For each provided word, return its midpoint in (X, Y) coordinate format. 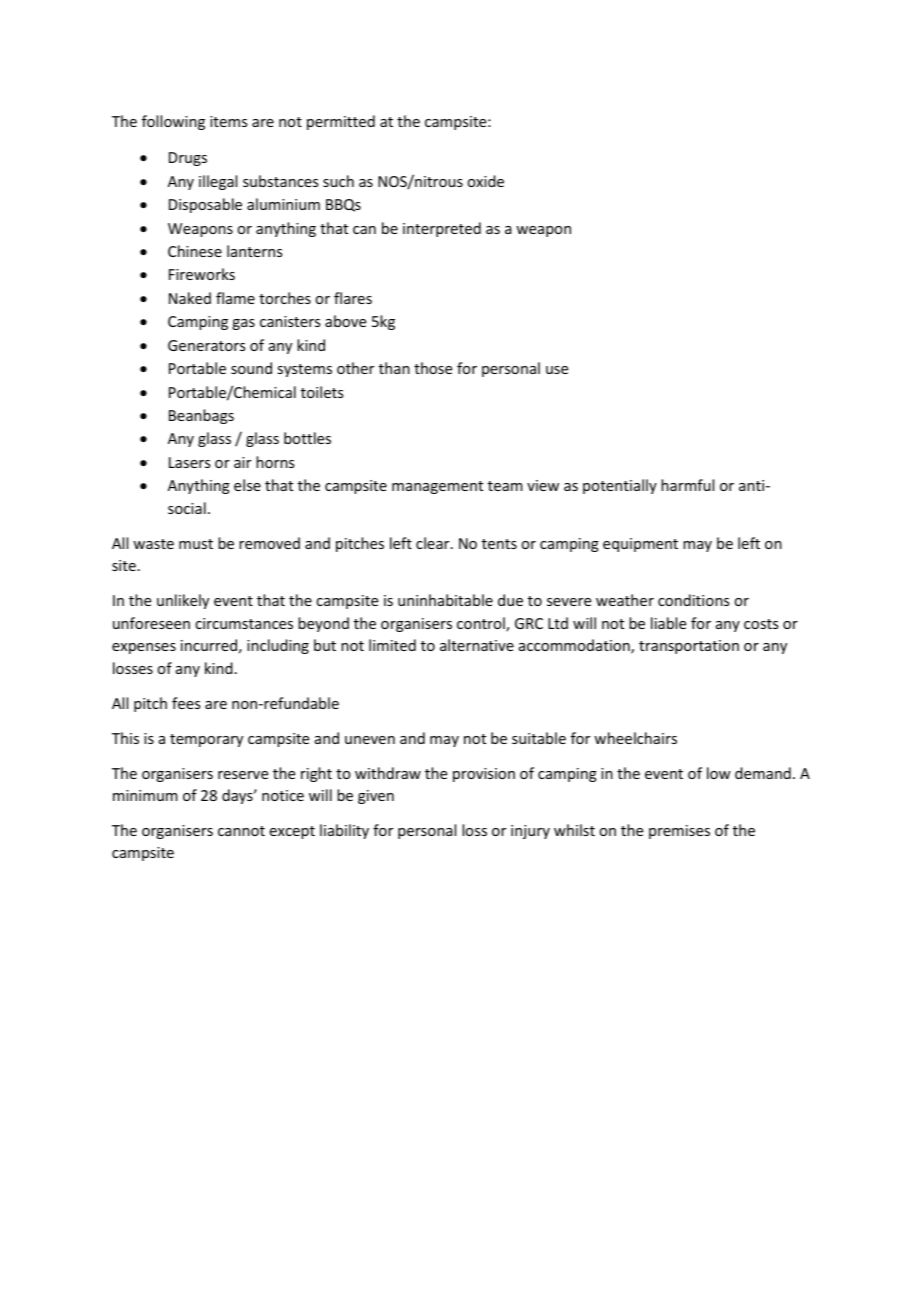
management (437, 487)
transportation (689, 647)
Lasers (189, 462)
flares (353, 298)
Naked (190, 298)
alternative (477, 645)
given (376, 797)
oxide (485, 181)
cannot (241, 831)
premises (679, 832)
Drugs (188, 159)
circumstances (244, 623)
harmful (687, 485)
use (557, 370)
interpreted (442, 229)
